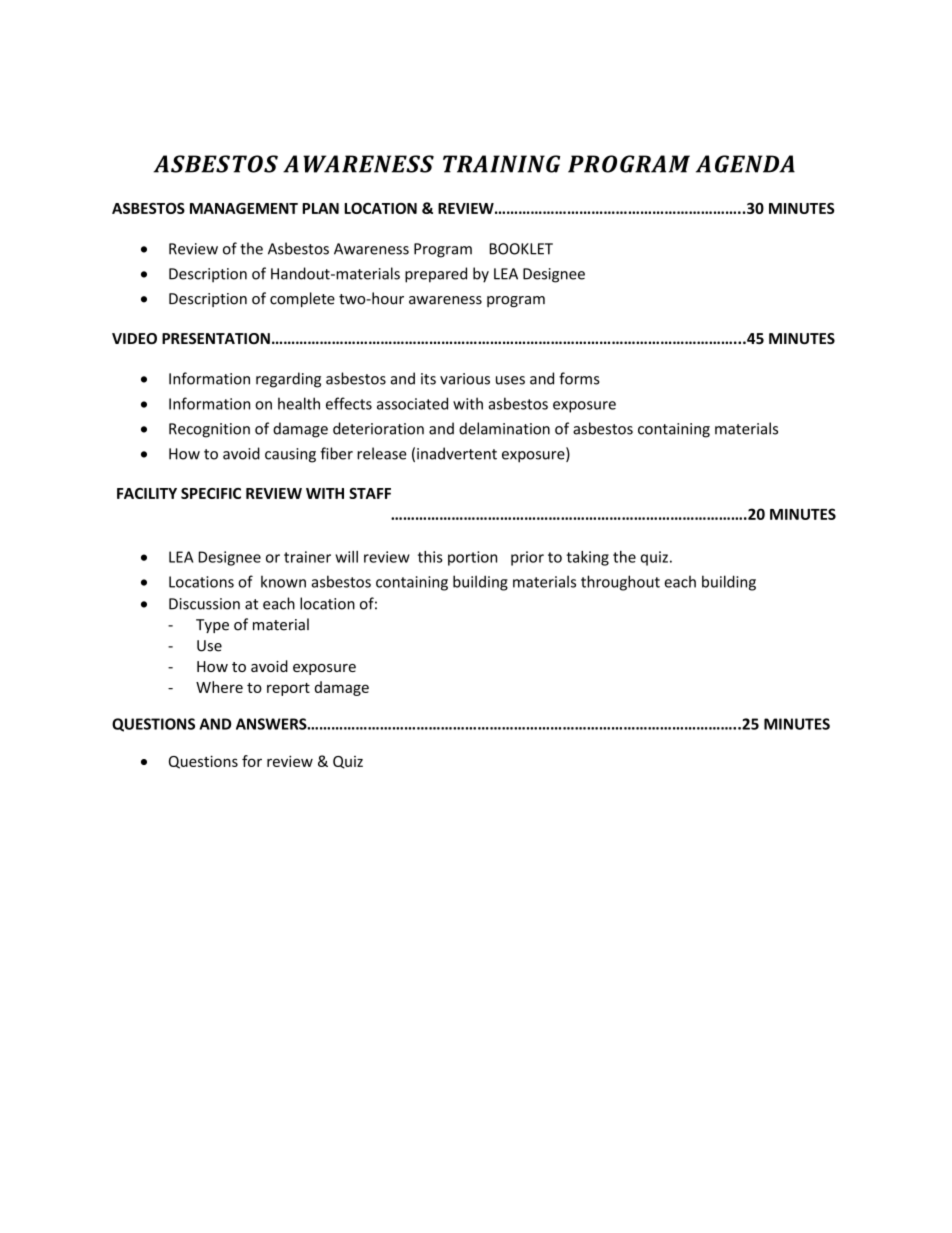  I want to click on associated, so click(412, 403).
